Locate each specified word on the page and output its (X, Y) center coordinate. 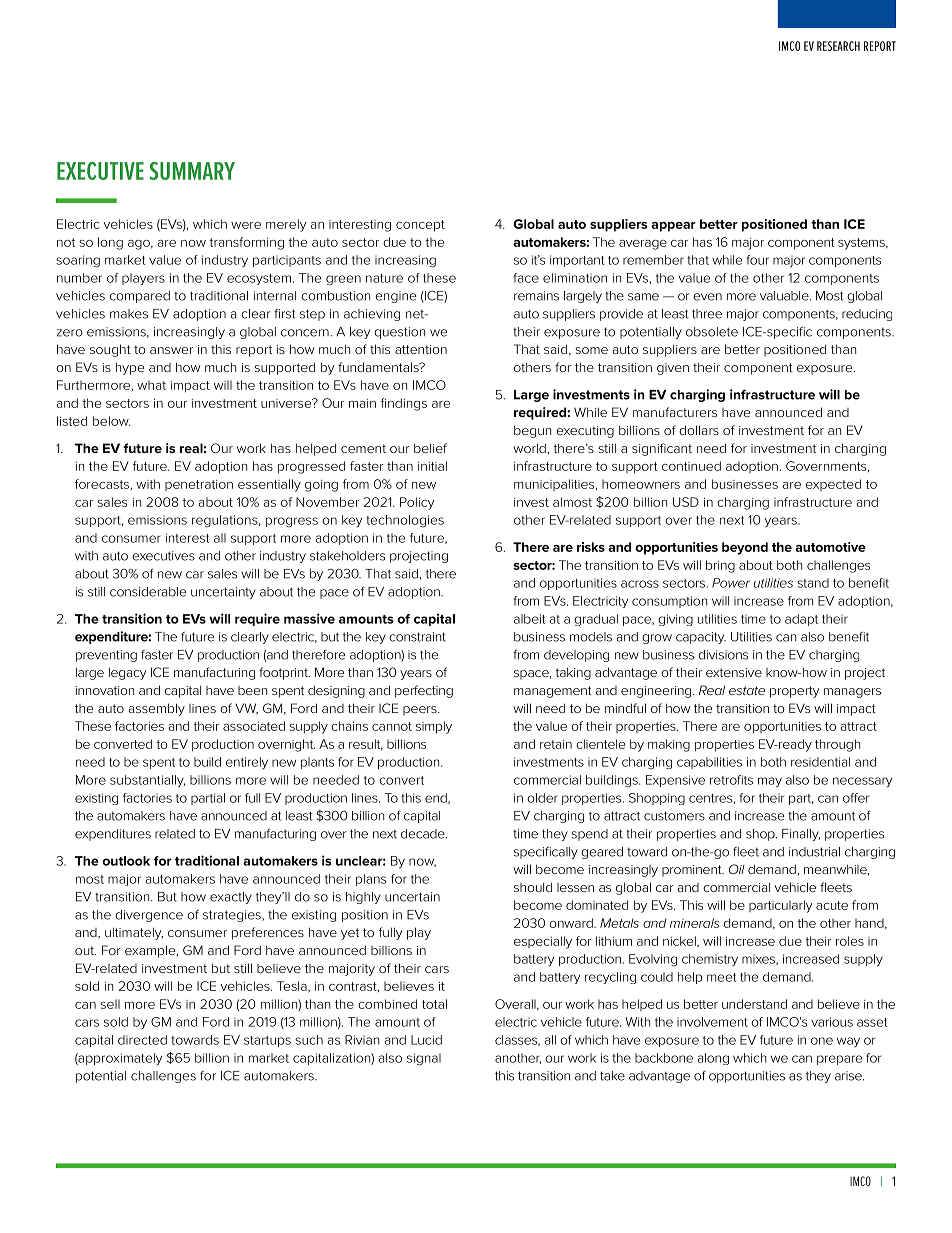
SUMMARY (192, 171)
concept (420, 226)
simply (434, 727)
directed (142, 1040)
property (794, 692)
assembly (157, 709)
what (151, 385)
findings (404, 404)
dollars (699, 430)
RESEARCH (838, 46)
